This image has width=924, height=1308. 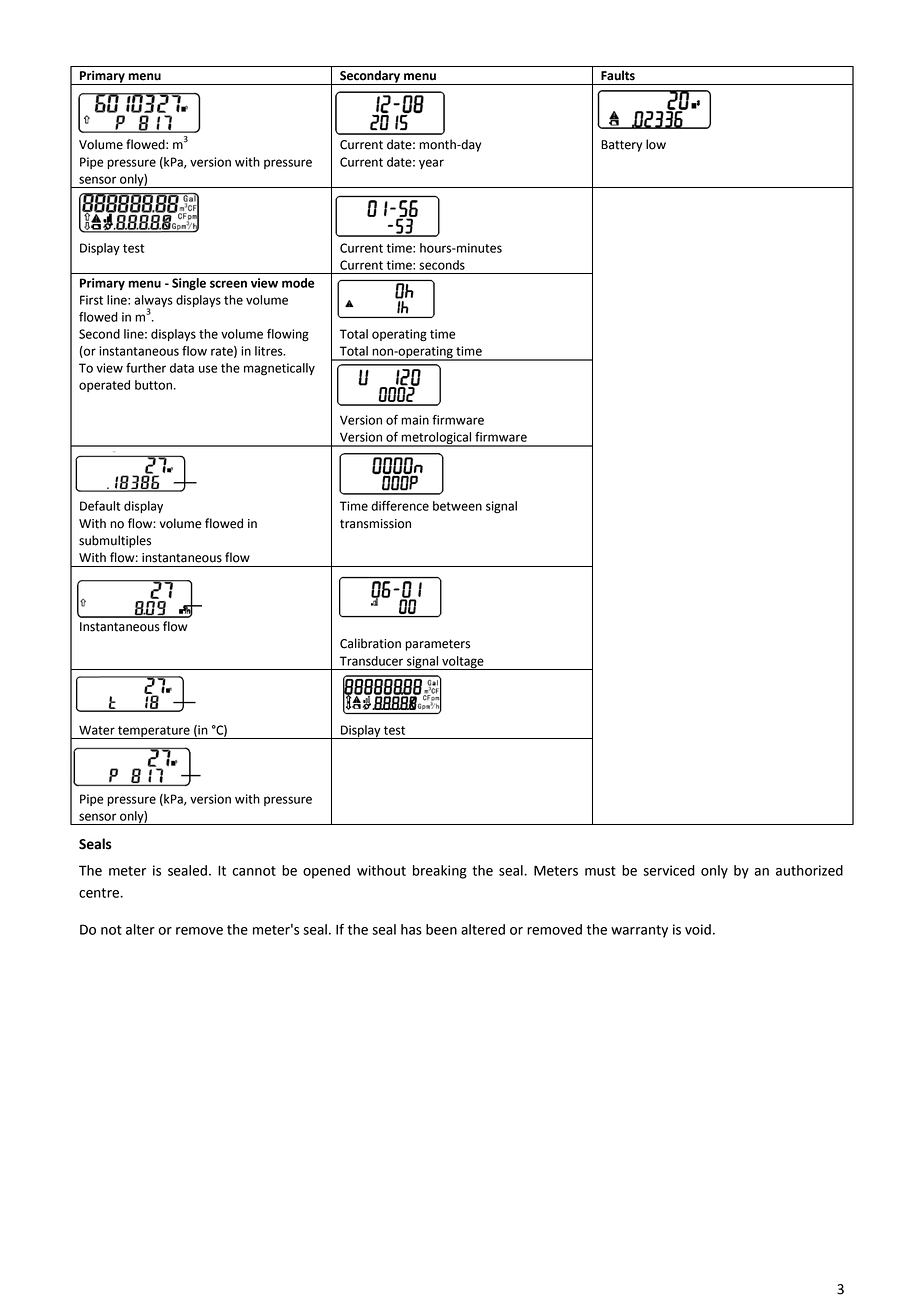 I want to click on been, so click(x=441, y=929).
